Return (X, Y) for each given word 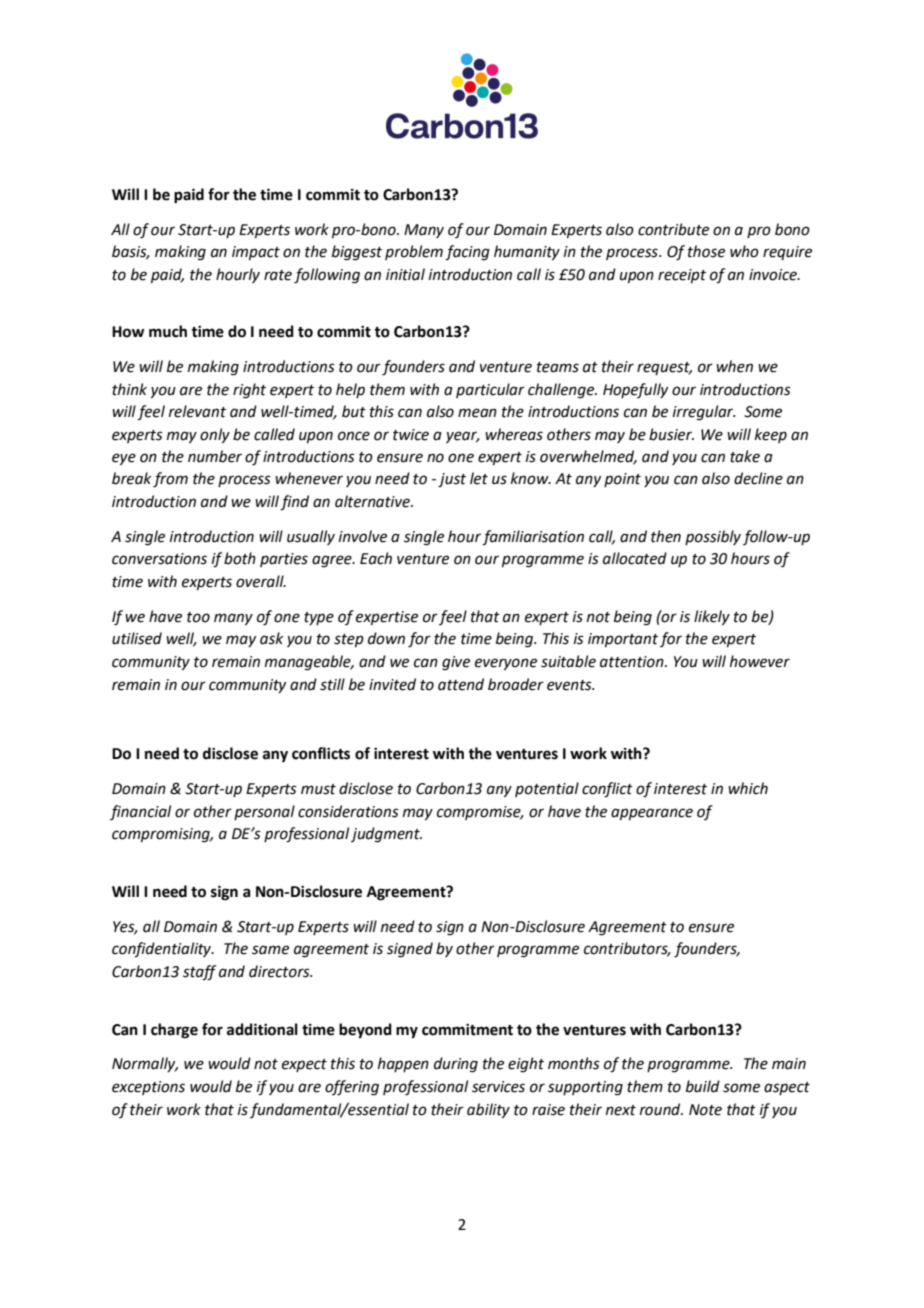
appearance (652, 814)
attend (461, 684)
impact (256, 253)
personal (264, 812)
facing (467, 253)
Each (376, 558)
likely (712, 617)
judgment (386, 835)
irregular (704, 413)
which (748, 788)
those (706, 251)
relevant (197, 411)
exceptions (148, 1088)
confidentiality (163, 950)
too (198, 617)
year (463, 437)
